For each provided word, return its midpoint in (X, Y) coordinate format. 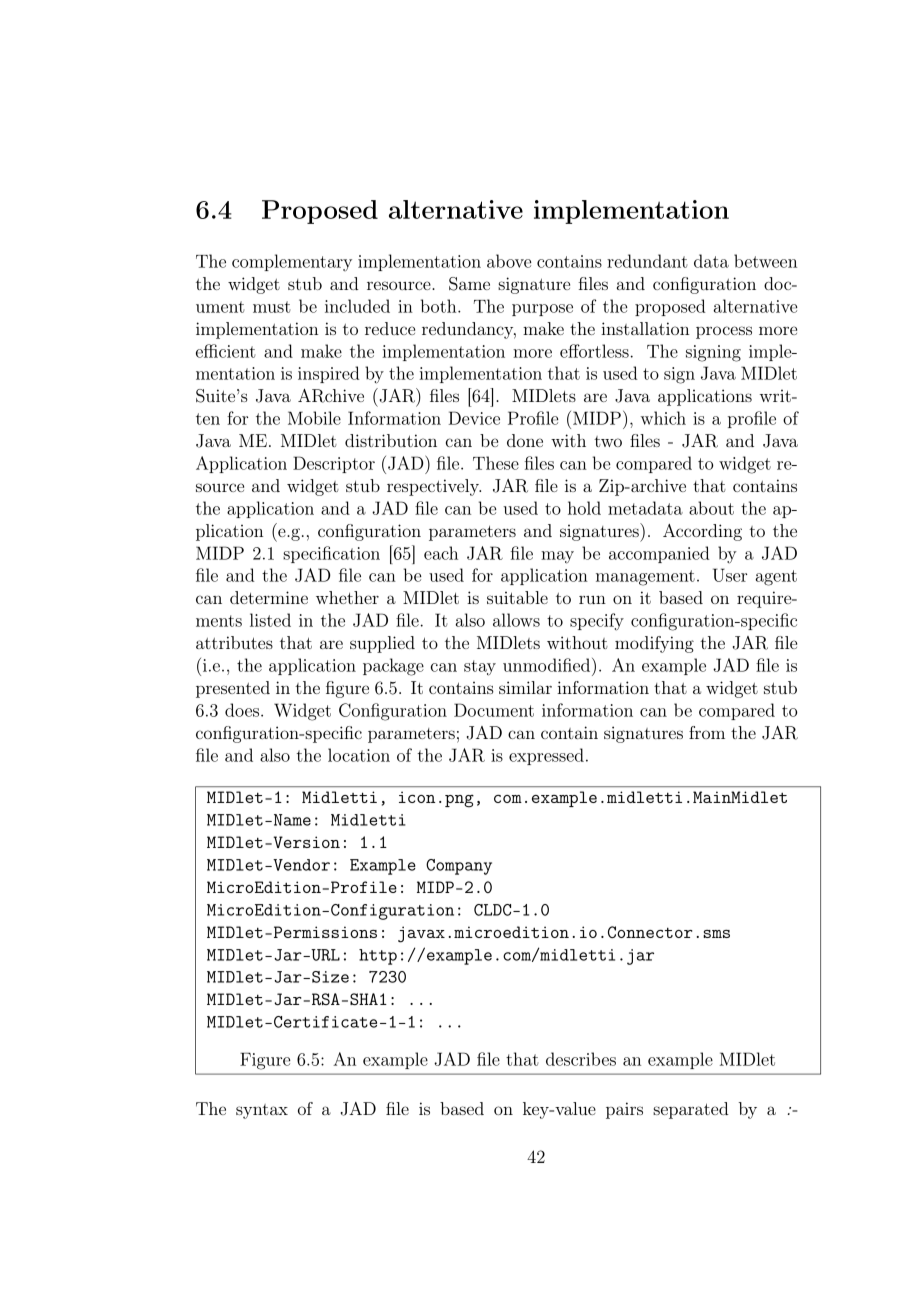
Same (469, 284)
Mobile (314, 418)
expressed (546, 756)
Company (459, 867)
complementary (292, 262)
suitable (517, 597)
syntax (262, 1111)
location (359, 755)
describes (581, 1059)
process (724, 332)
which (663, 418)
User (730, 575)
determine (269, 597)
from (707, 732)
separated (691, 1110)
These (496, 463)
